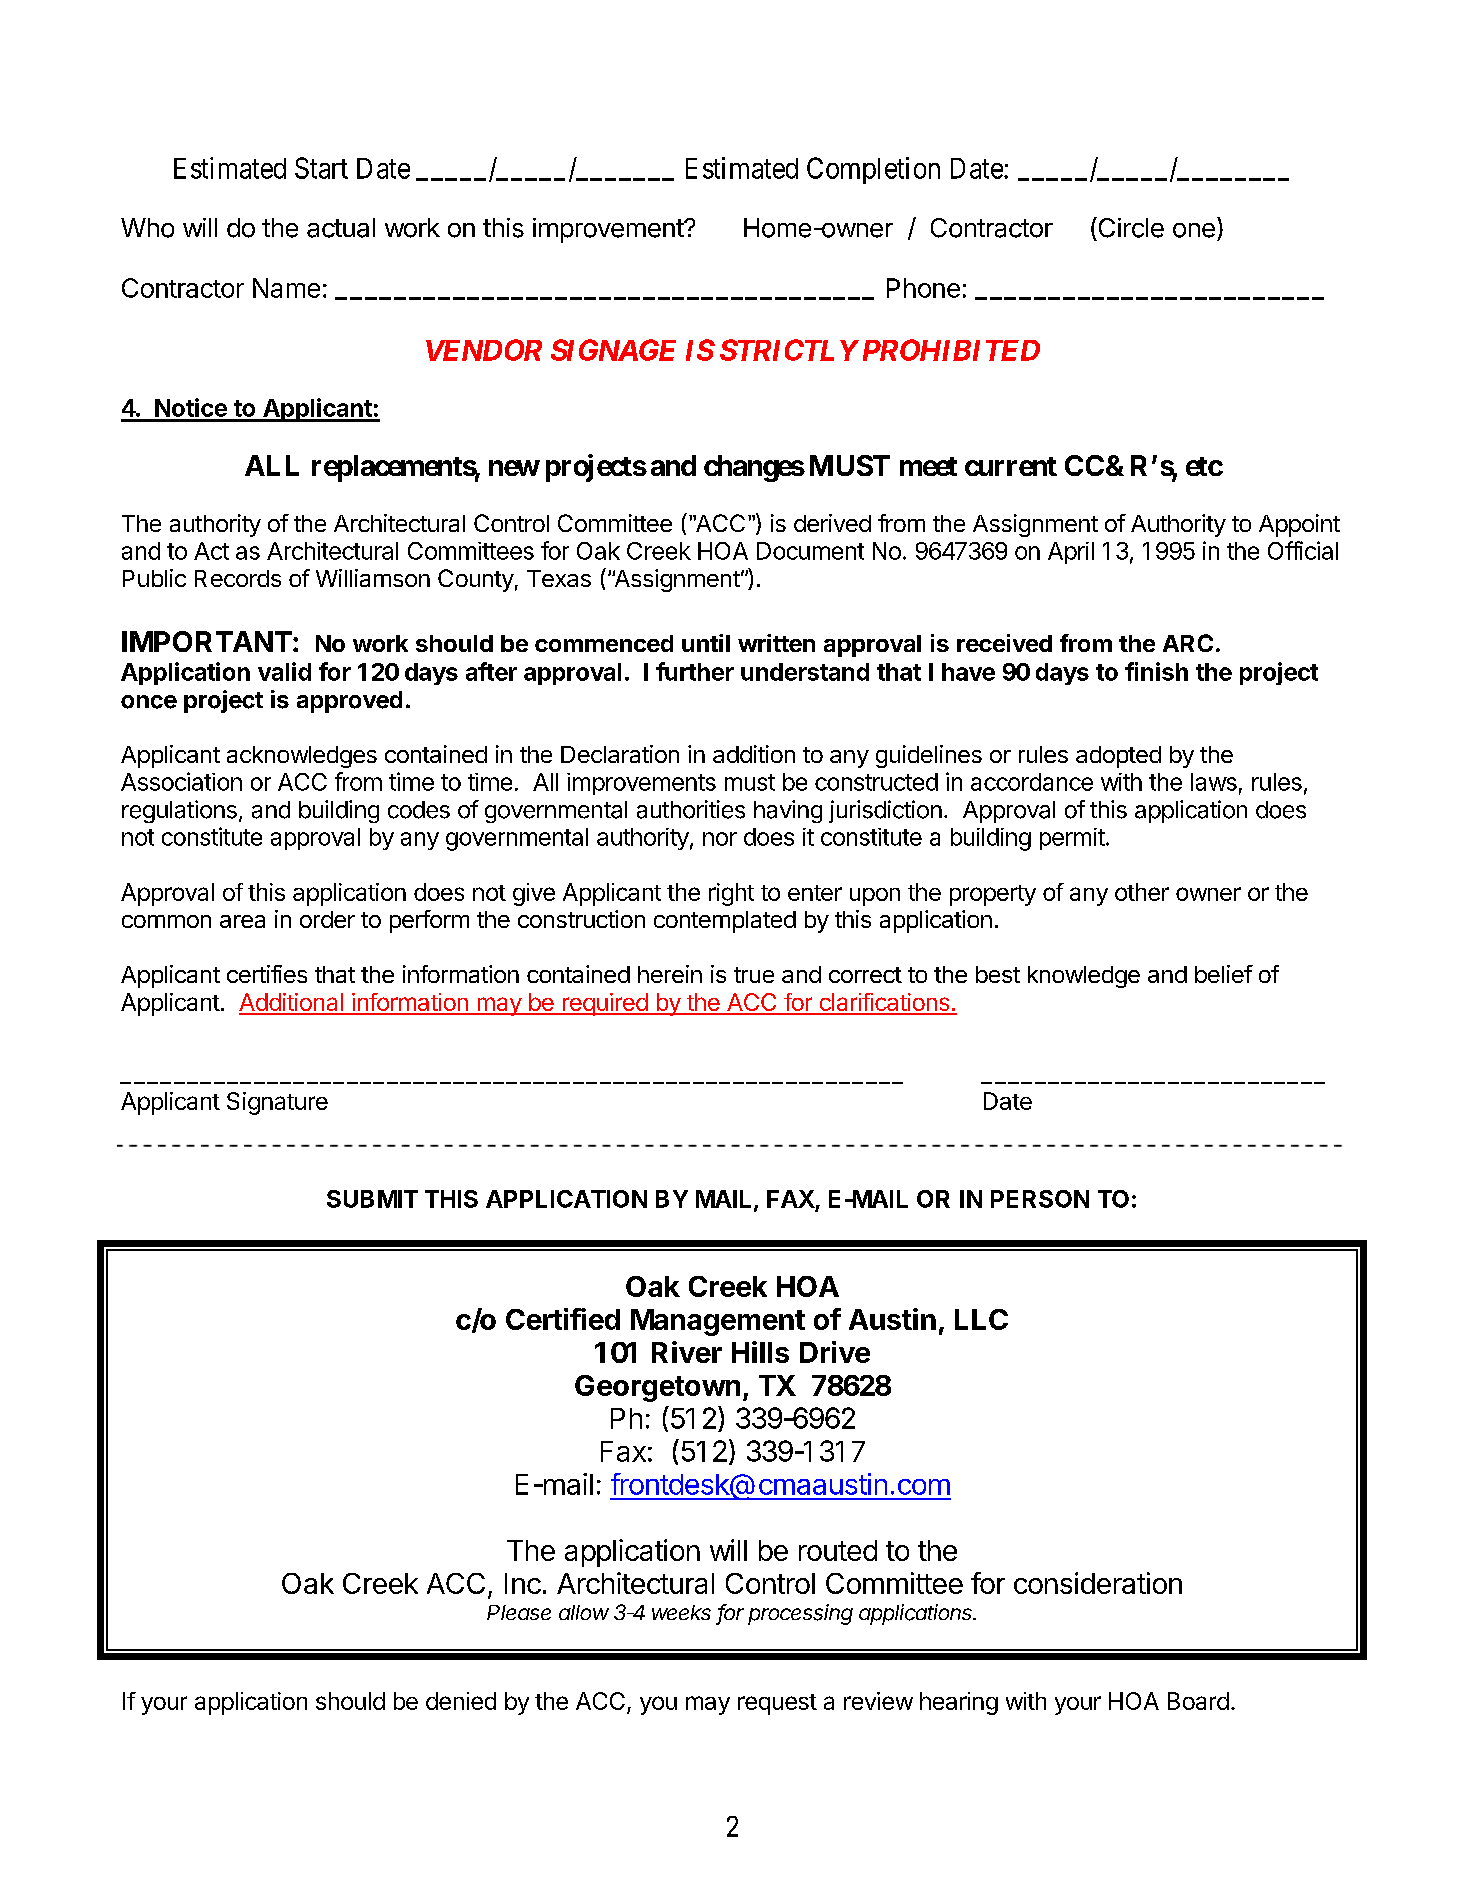 This image has height=1895, width=1464. I want to click on SUBMIT, so click(372, 1199).
